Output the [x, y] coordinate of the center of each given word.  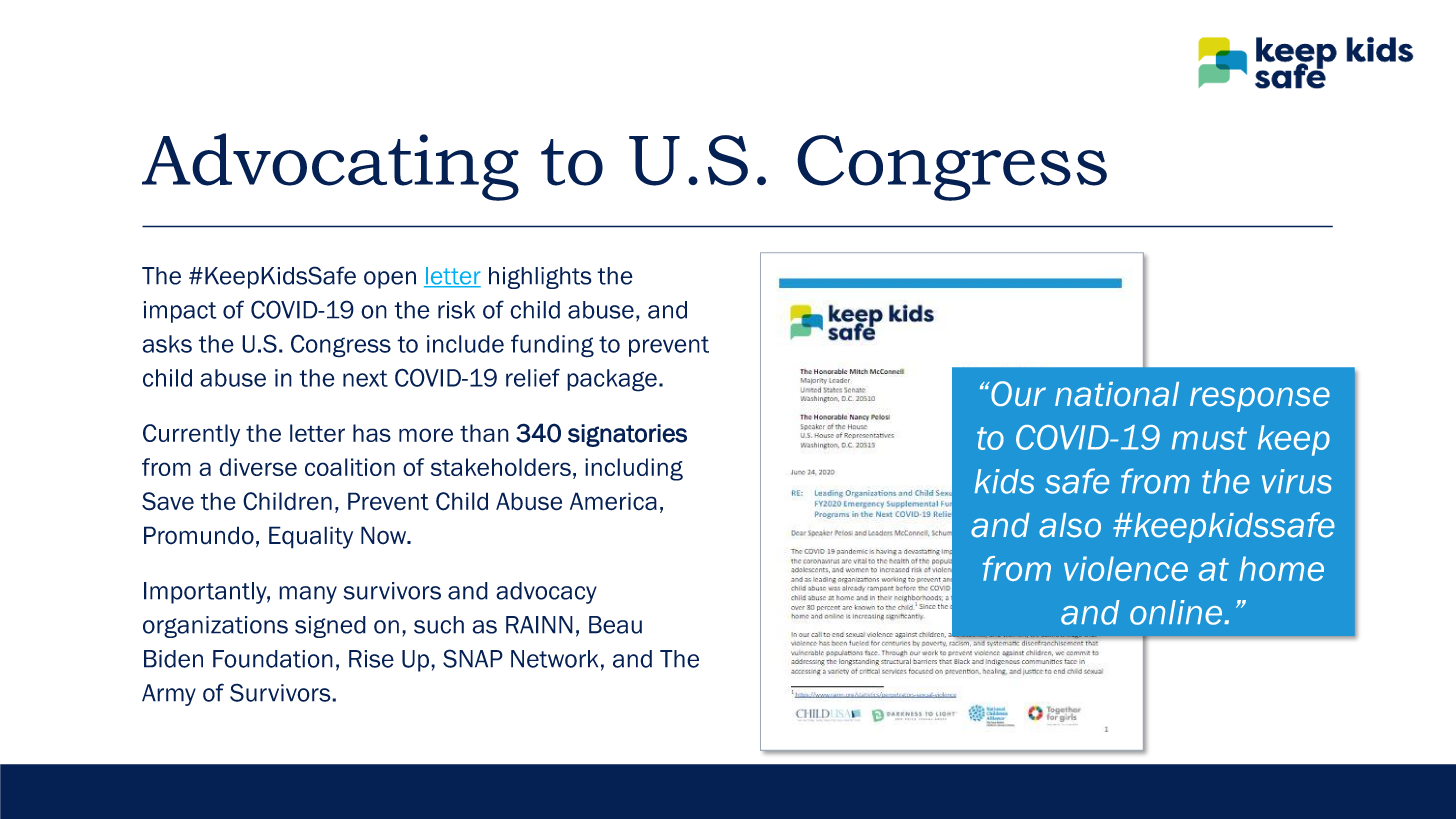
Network [554, 659]
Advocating [330, 167]
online [1177, 612]
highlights [540, 278]
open [390, 280]
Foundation [273, 659]
